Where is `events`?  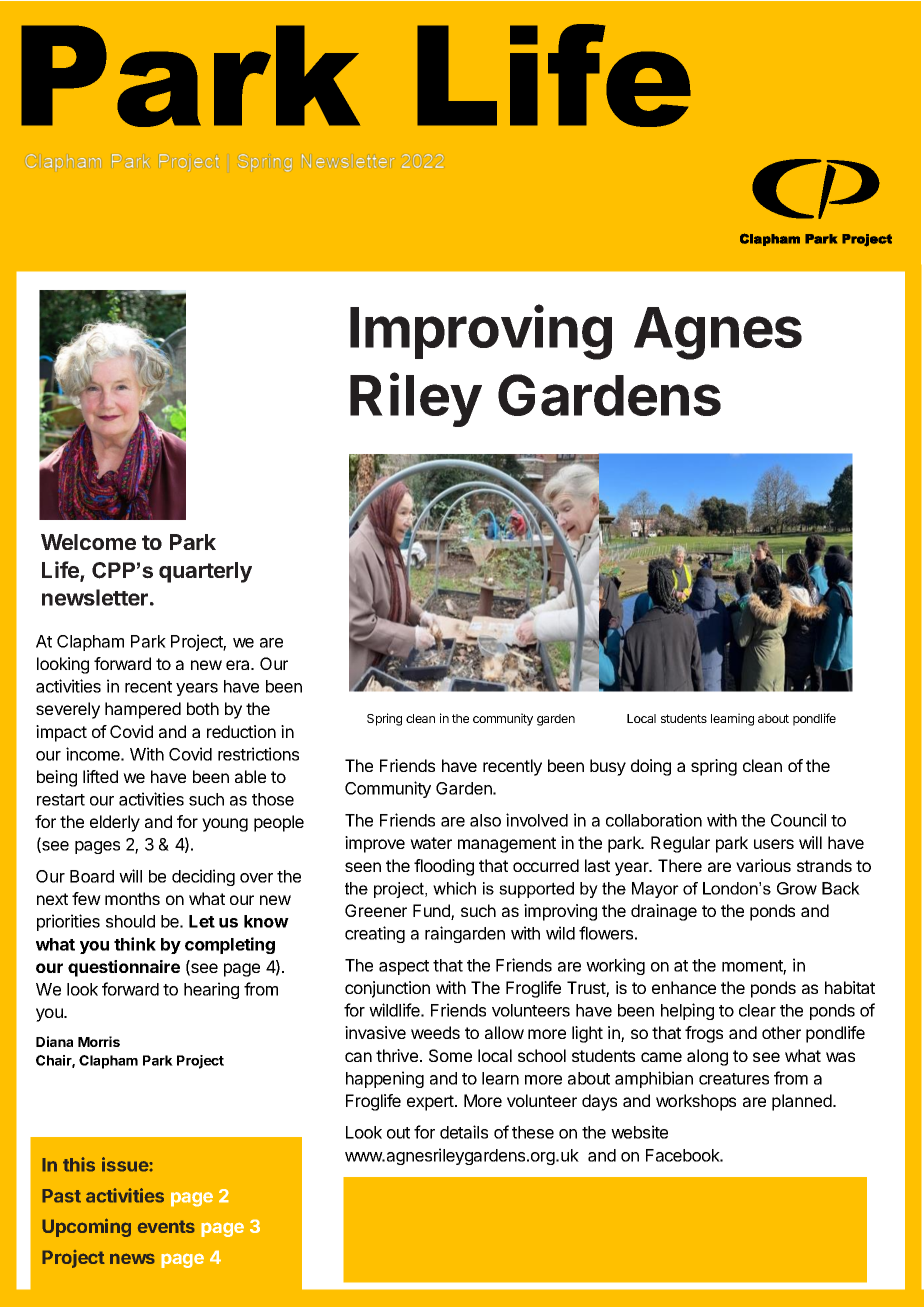
events is located at coordinates (166, 1226).
